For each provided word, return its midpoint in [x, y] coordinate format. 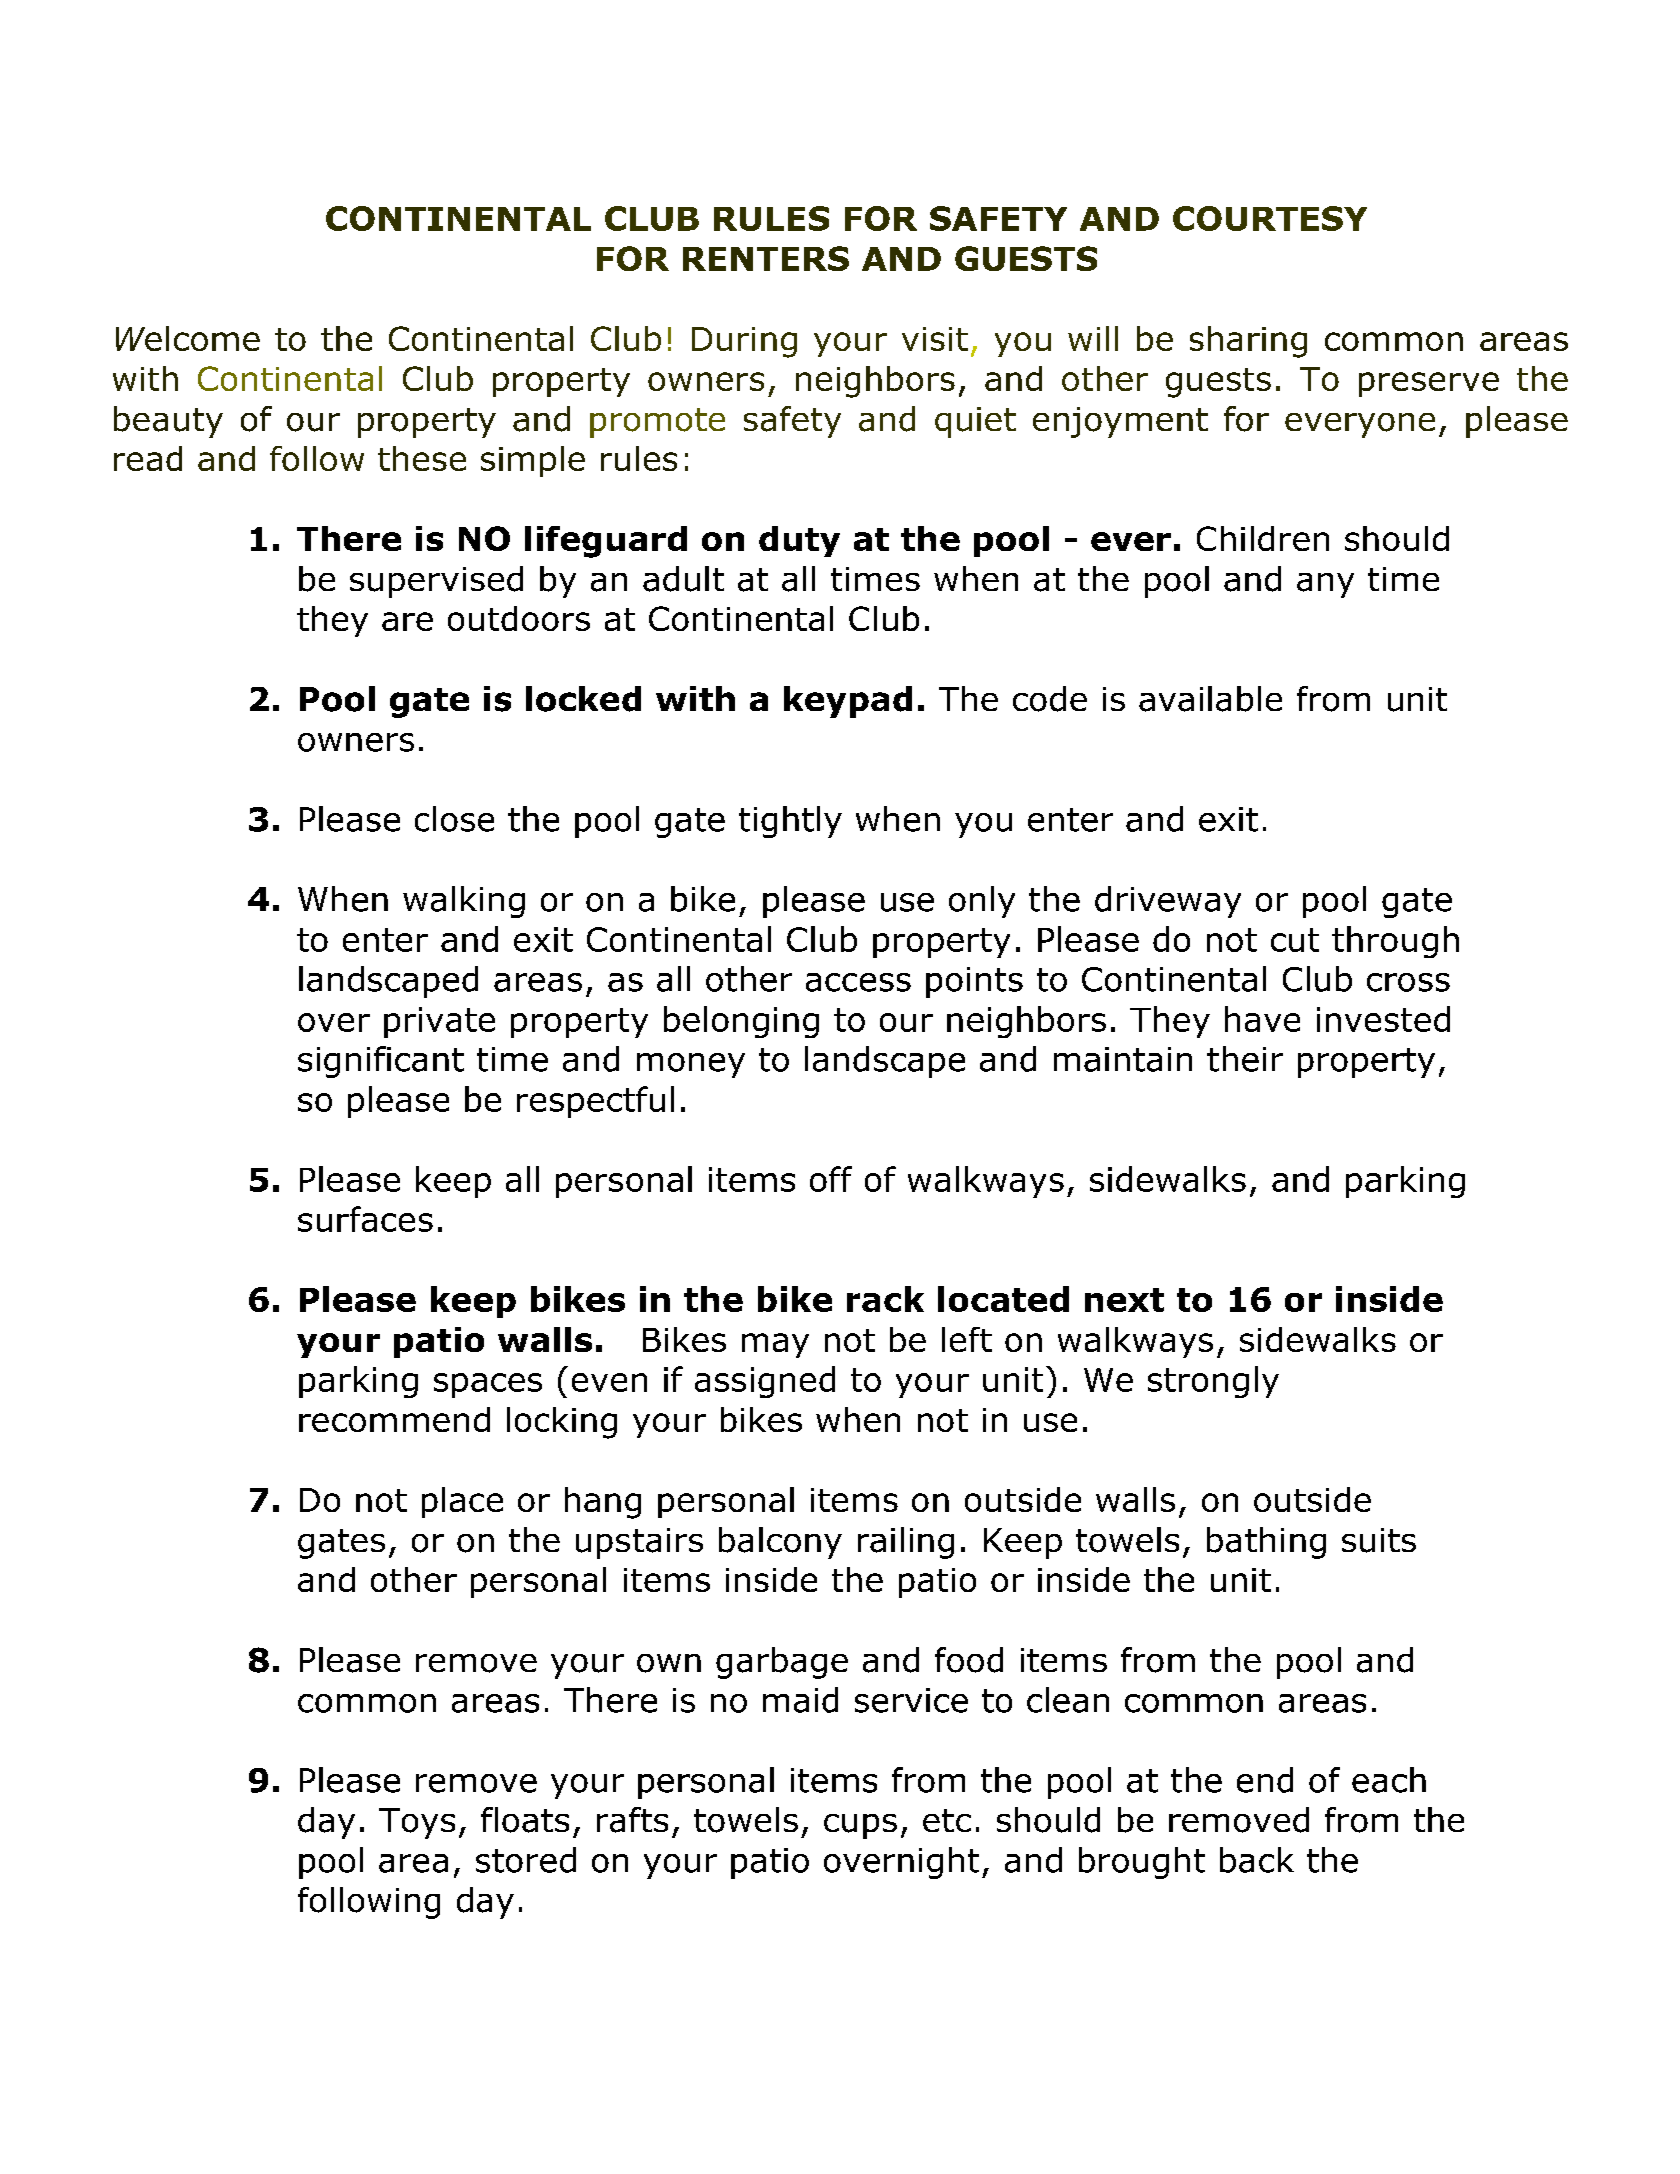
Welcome [188, 338]
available [1210, 699]
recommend [394, 1419]
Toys [417, 1823]
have [1262, 1019]
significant [381, 1062]
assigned [765, 1382]
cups [860, 1826]
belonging [741, 1022]
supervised [436, 582]
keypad [848, 702]
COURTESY [1270, 218]
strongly [1213, 1382]
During [744, 342]
